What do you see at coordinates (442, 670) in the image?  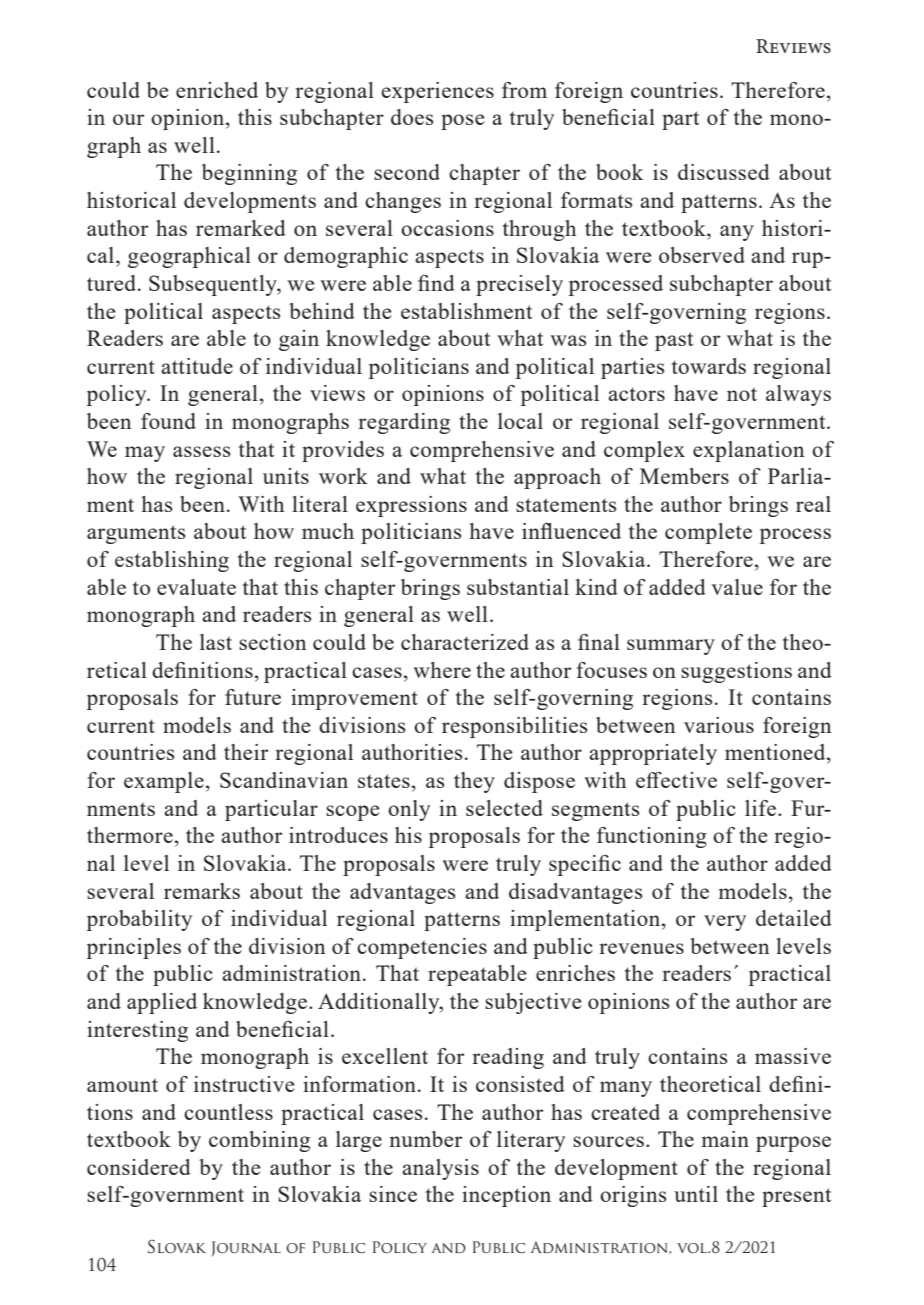 I see `where` at bounding box center [442, 670].
